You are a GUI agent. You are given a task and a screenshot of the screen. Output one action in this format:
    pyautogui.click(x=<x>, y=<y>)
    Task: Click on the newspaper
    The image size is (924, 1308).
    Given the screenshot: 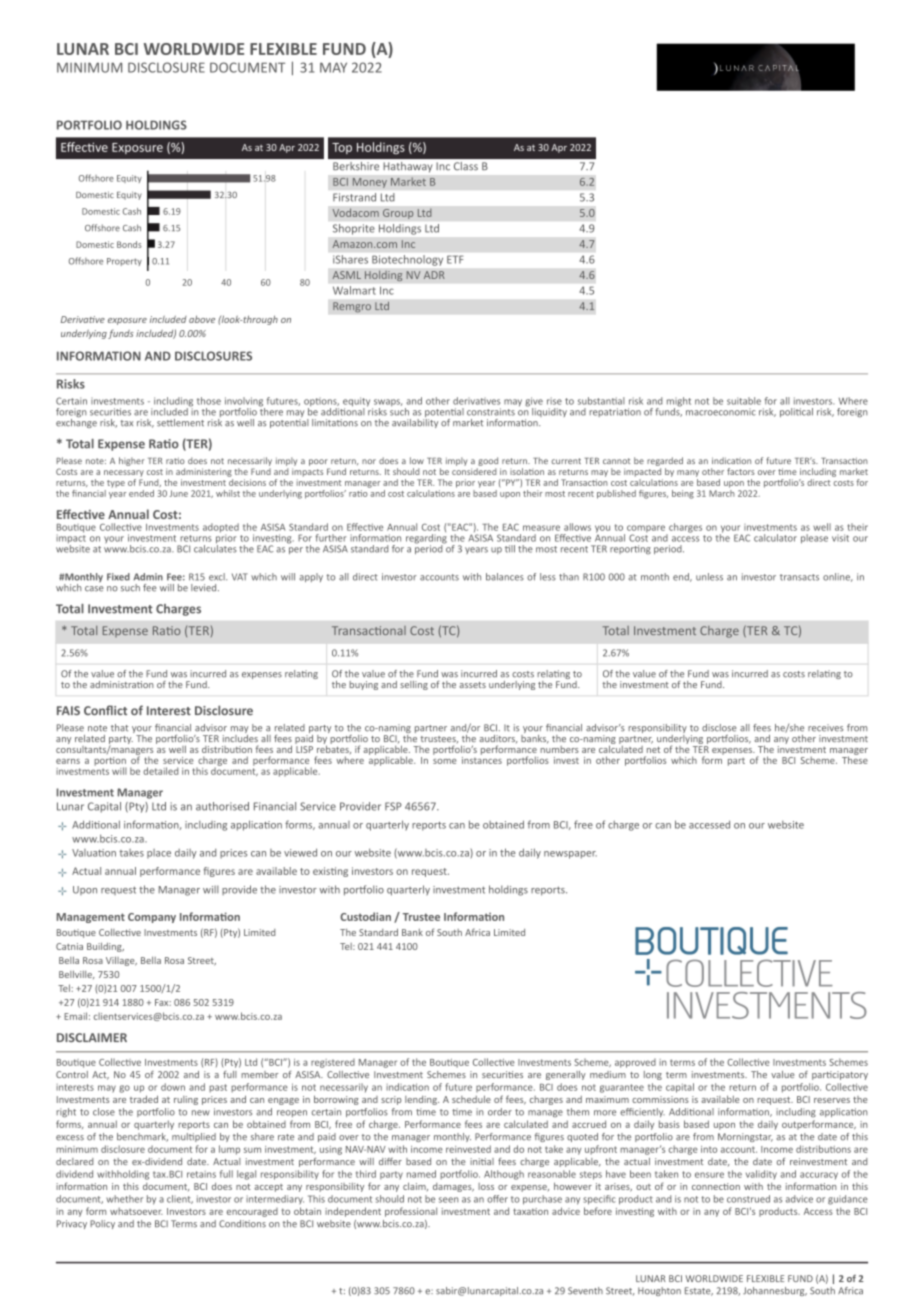 What is the action you would take?
    pyautogui.click(x=570, y=855)
